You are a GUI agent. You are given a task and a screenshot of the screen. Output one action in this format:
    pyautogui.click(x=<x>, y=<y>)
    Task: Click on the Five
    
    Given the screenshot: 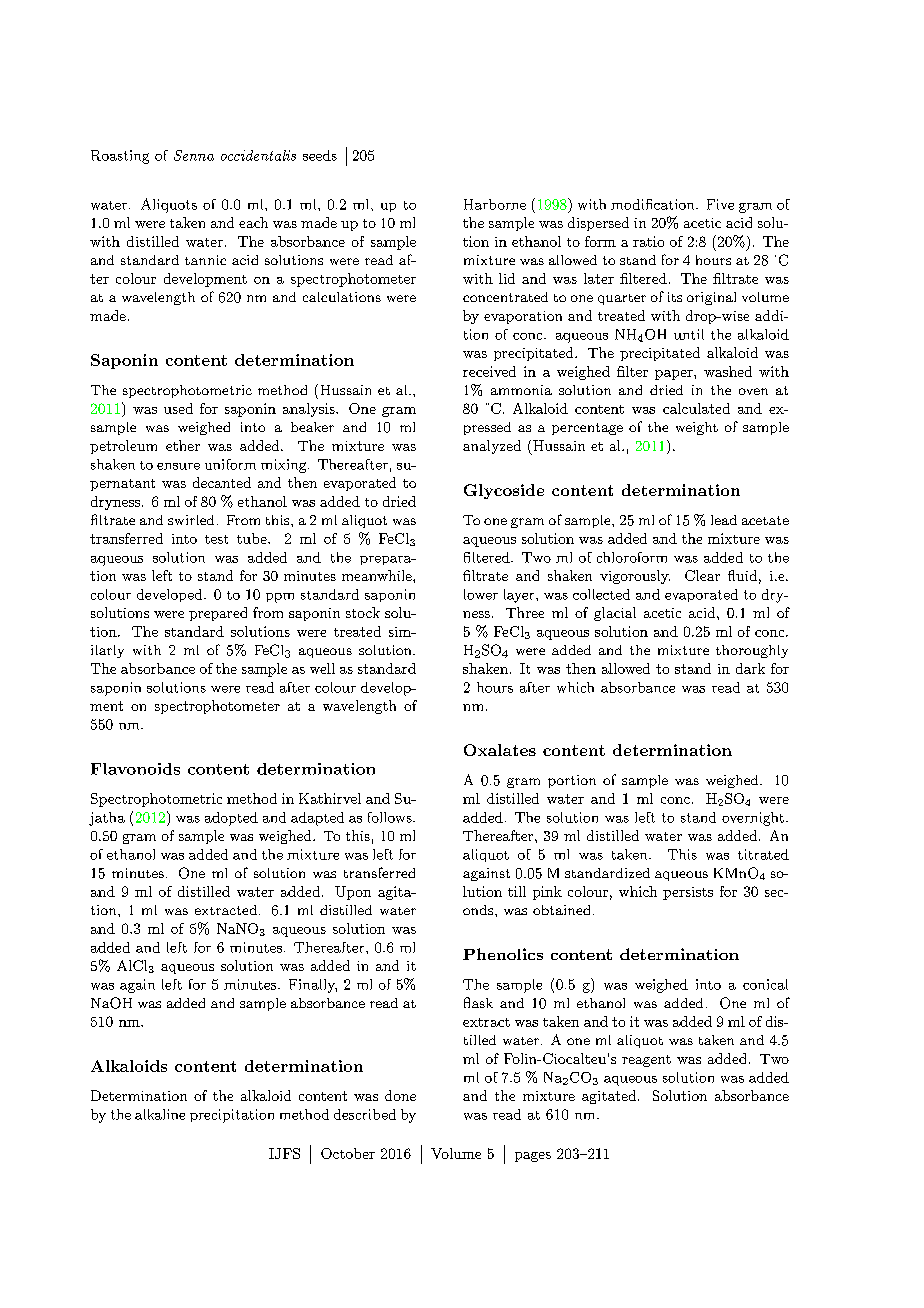 What is the action you would take?
    pyautogui.click(x=720, y=204)
